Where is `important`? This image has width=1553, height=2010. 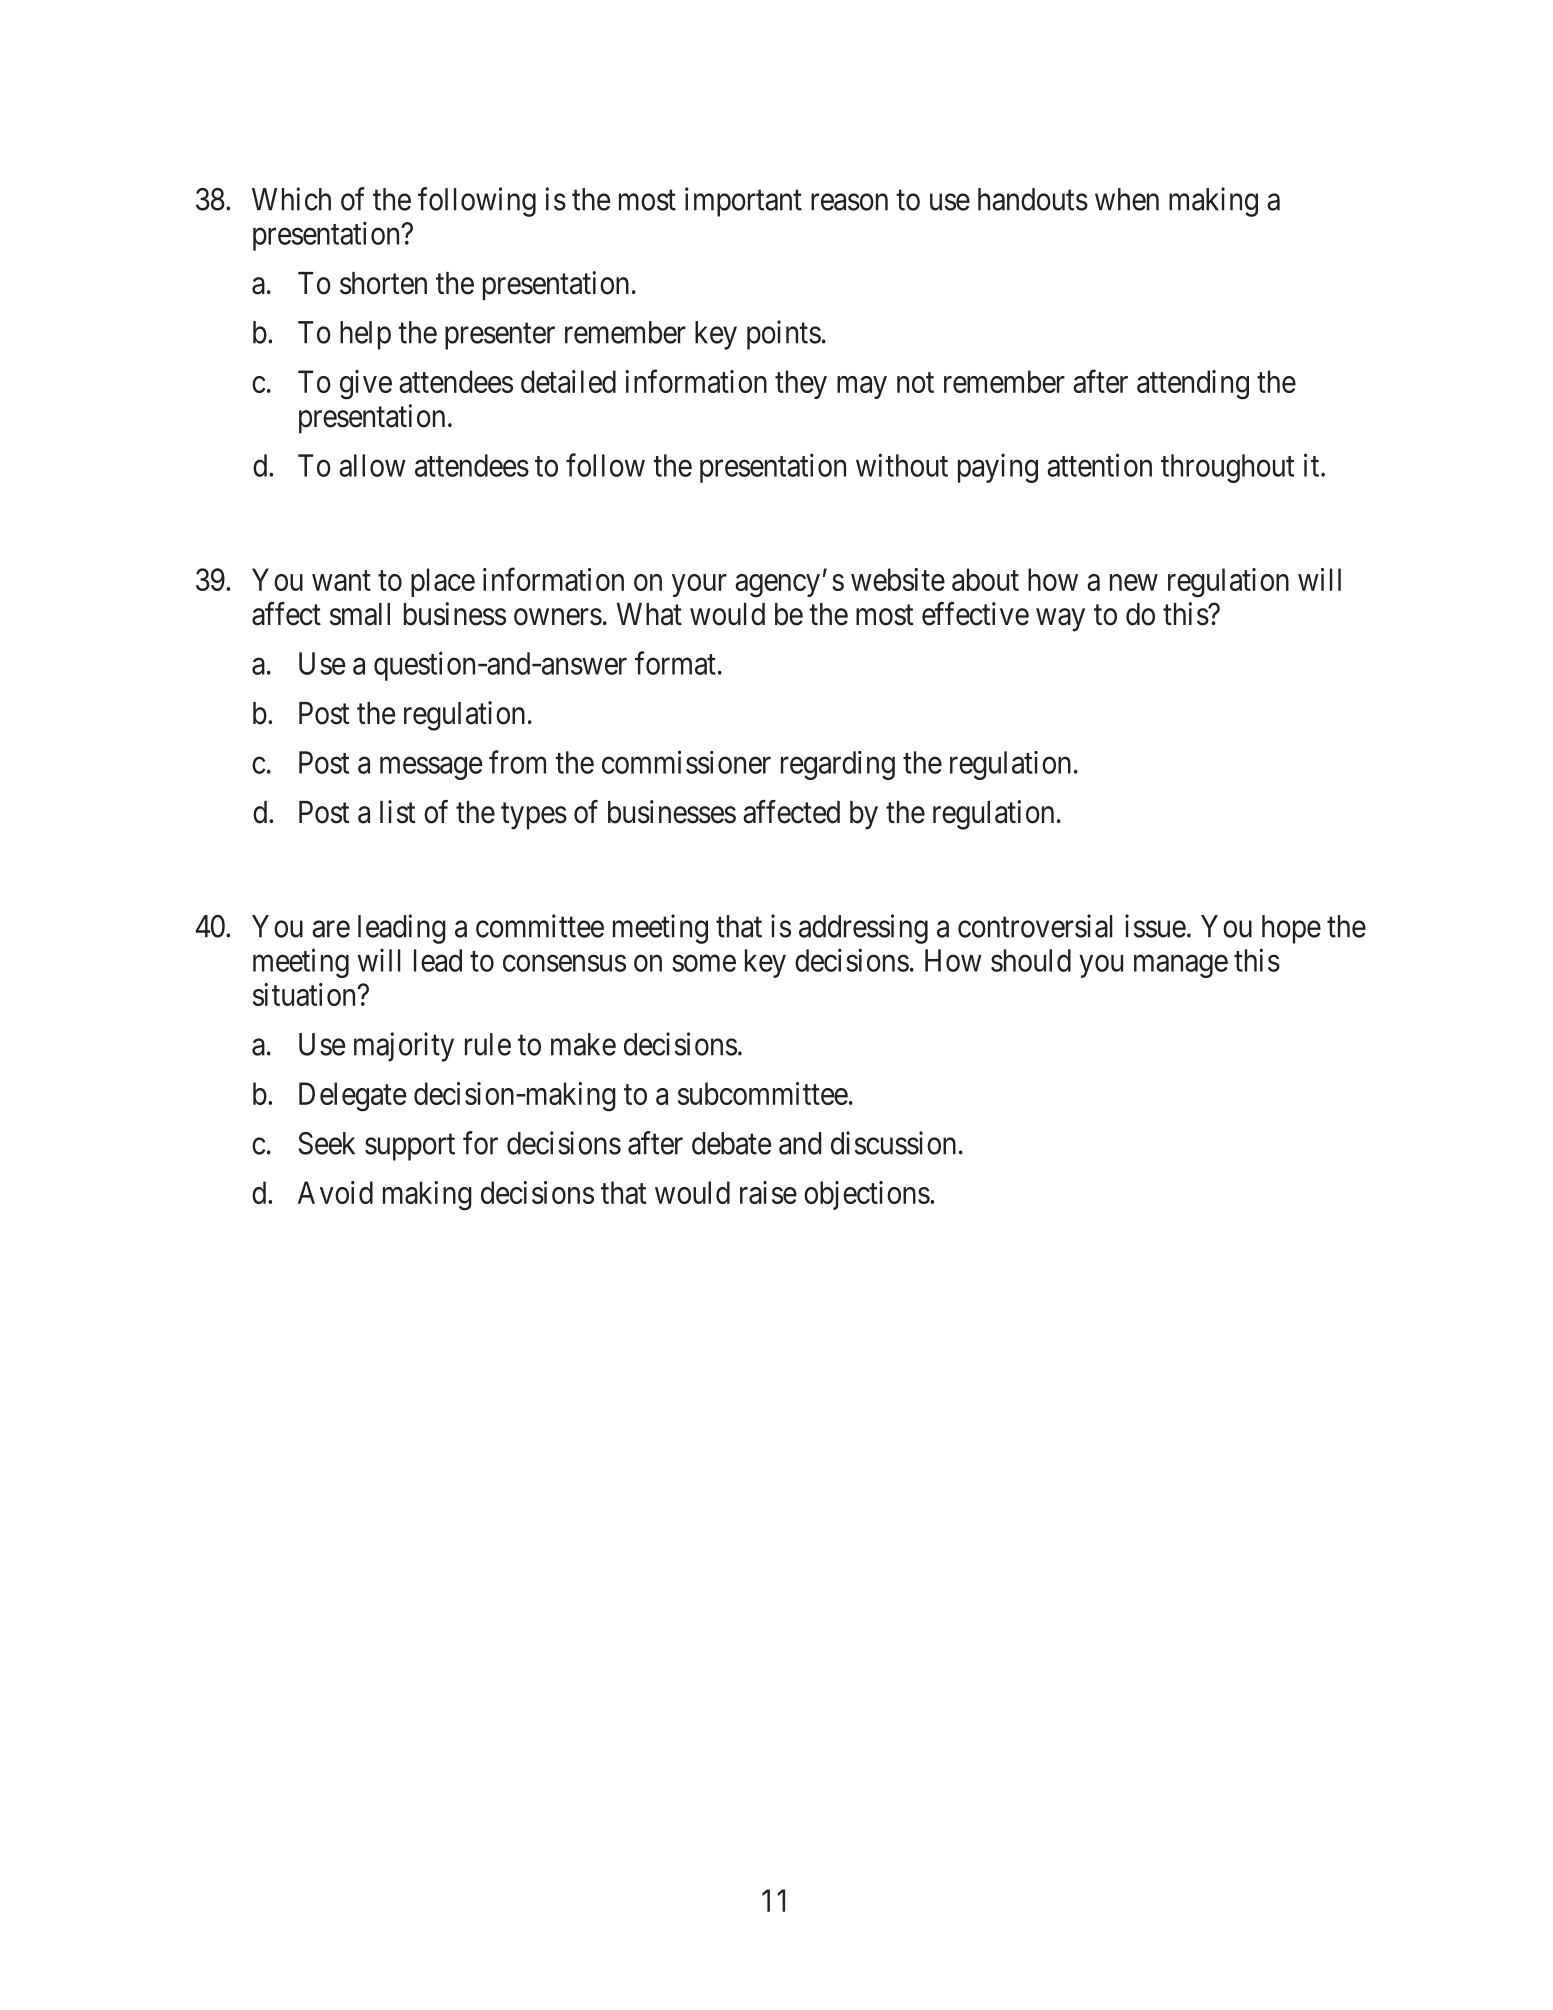
important is located at coordinates (743, 202).
